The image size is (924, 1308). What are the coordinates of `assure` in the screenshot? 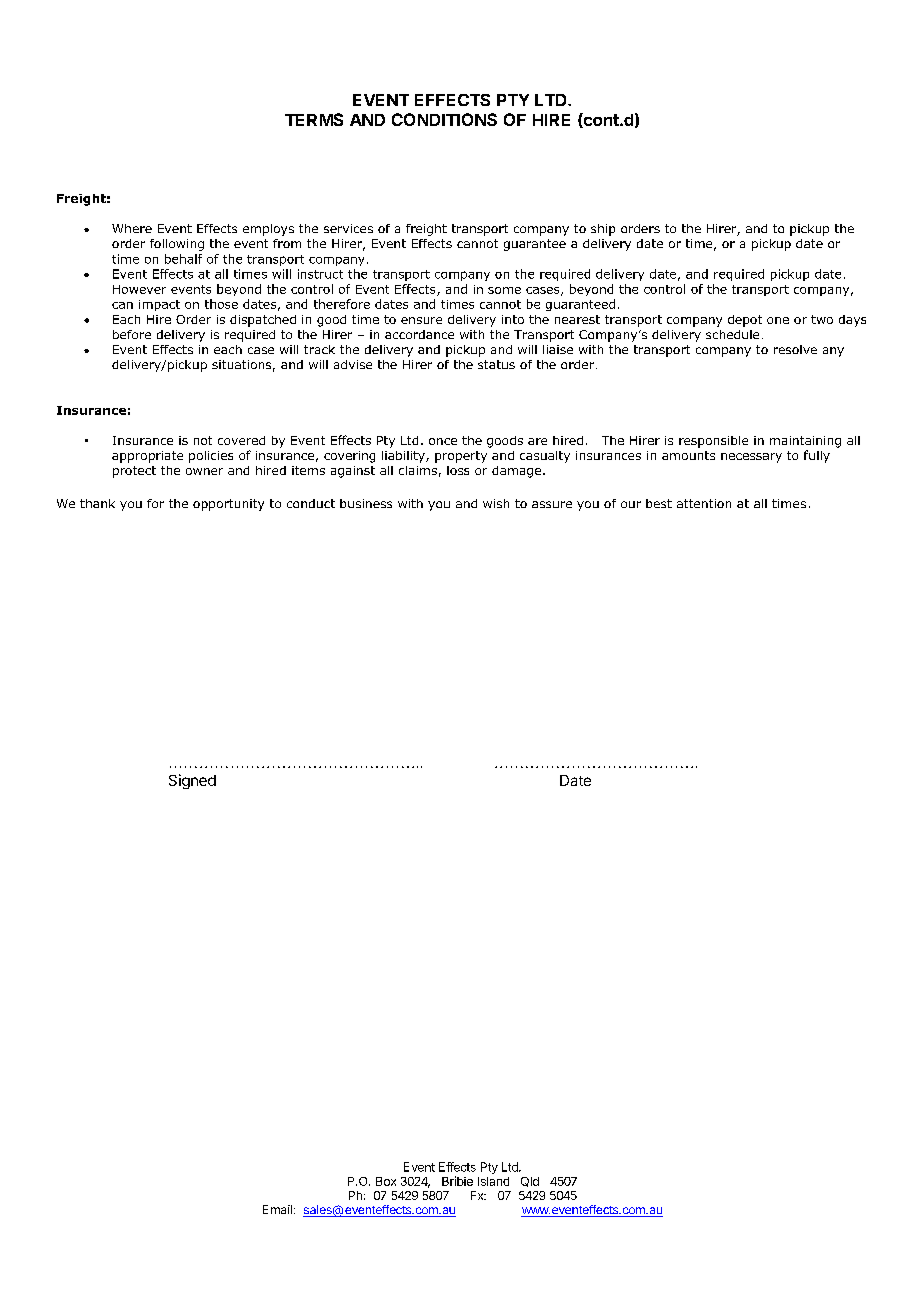 It's located at (552, 504).
